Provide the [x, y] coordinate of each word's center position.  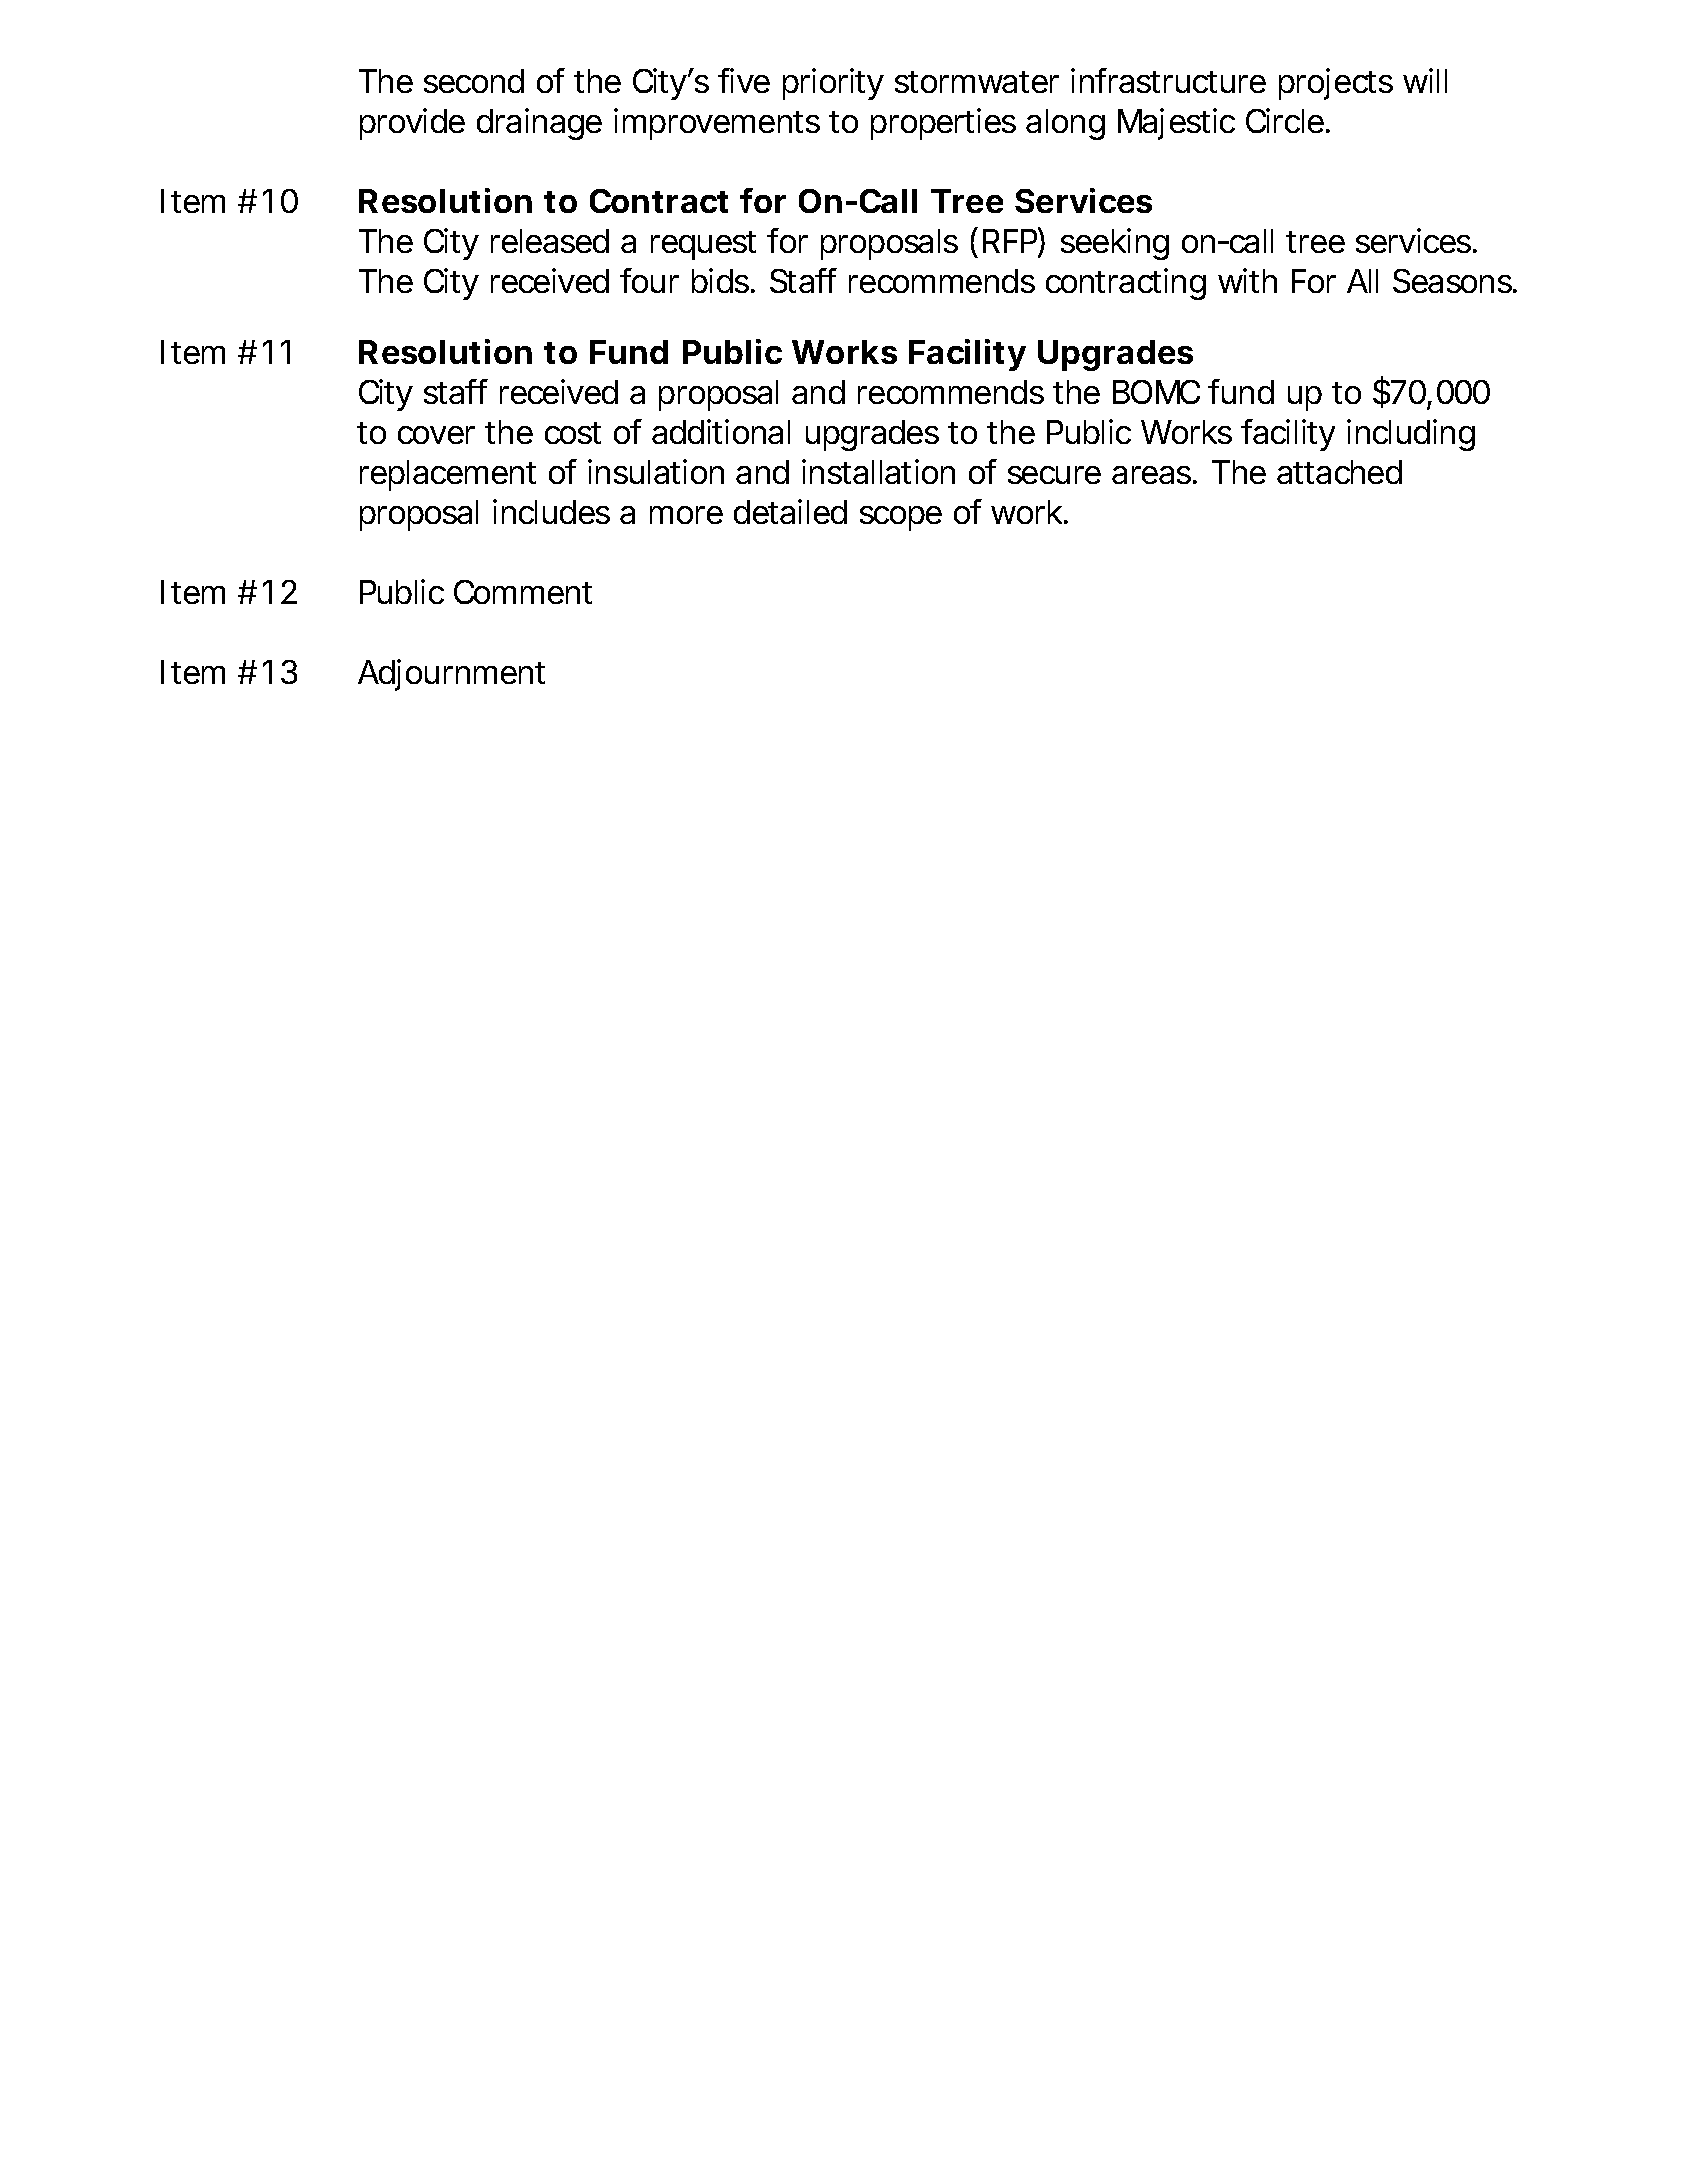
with [1247, 280]
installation [878, 471]
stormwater [977, 82]
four [649, 280]
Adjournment [451, 675]
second [474, 81]
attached [1339, 472]
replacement [448, 475]
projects [1336, 84]
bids [722, 280]
